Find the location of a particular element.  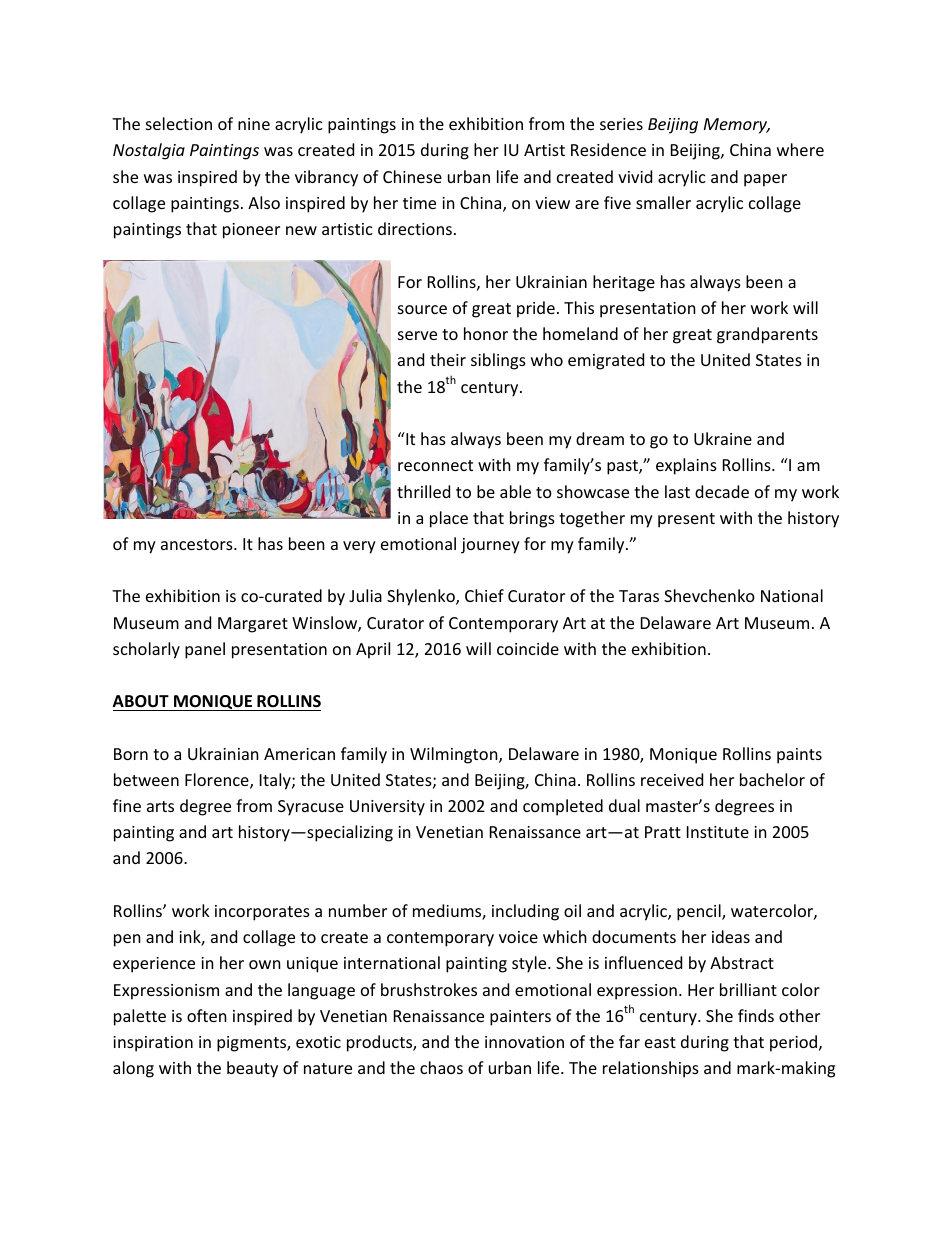

Chief is located at coordinates (484, 595).
